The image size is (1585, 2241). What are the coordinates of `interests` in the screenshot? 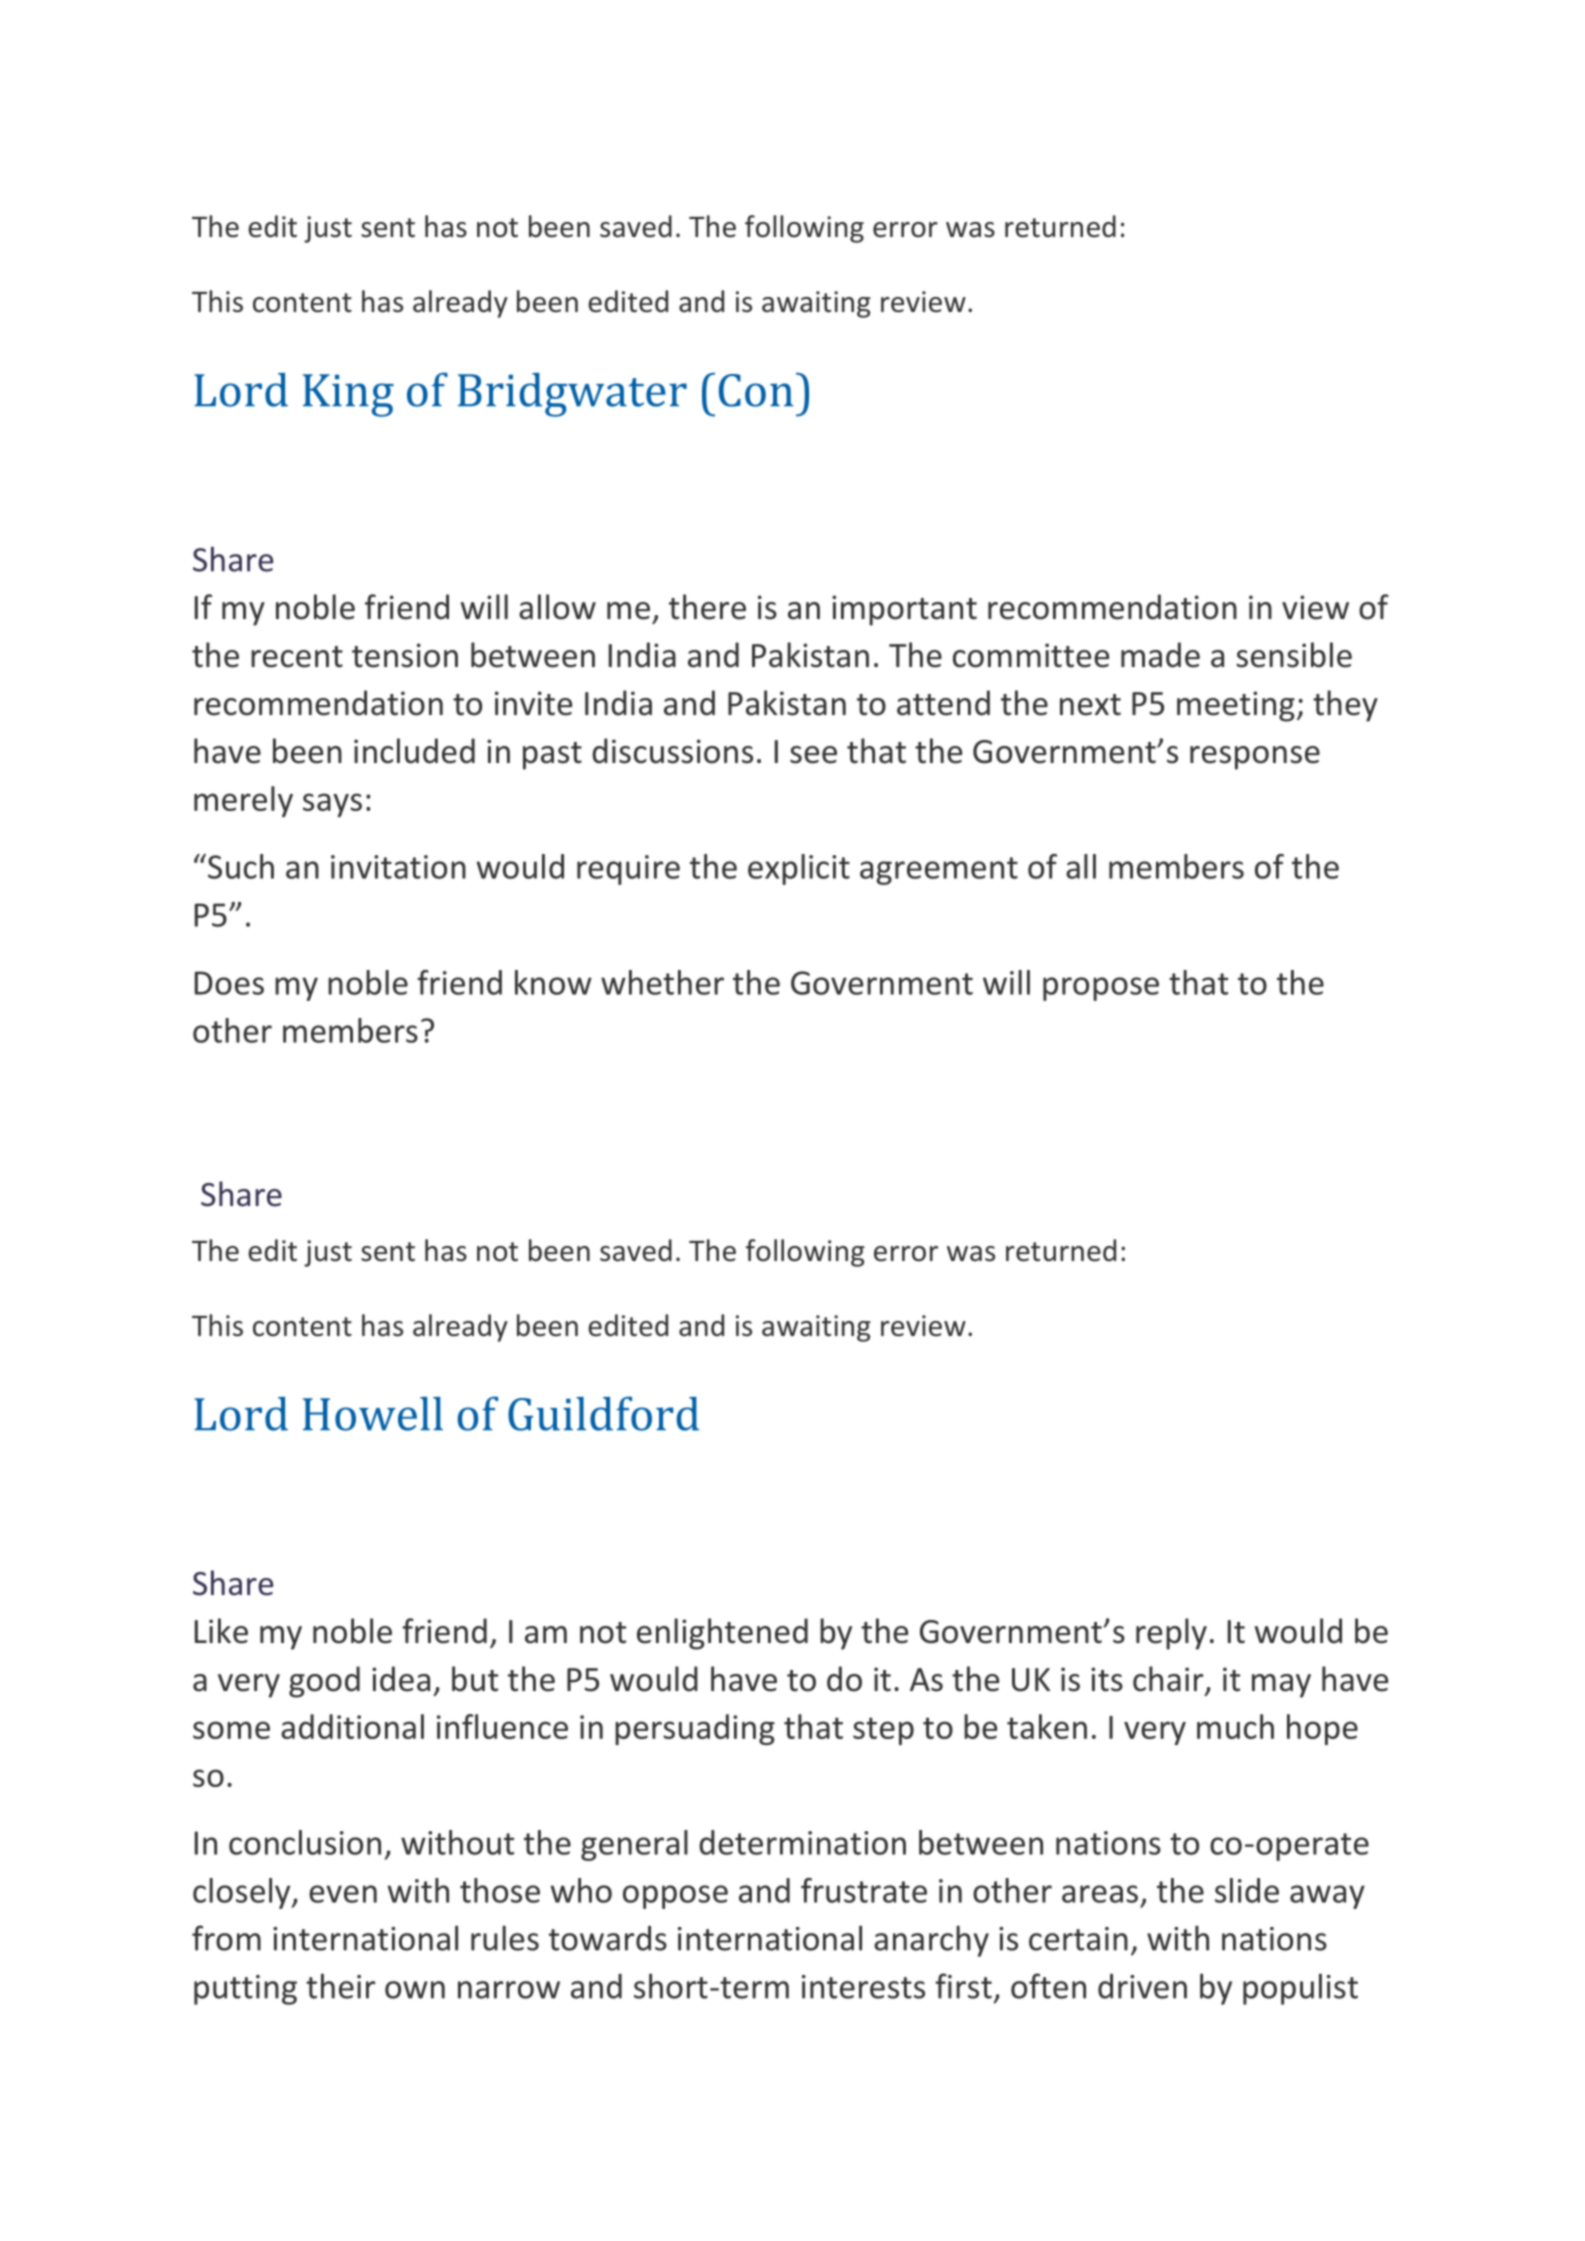 It's located at (863, 1987).
